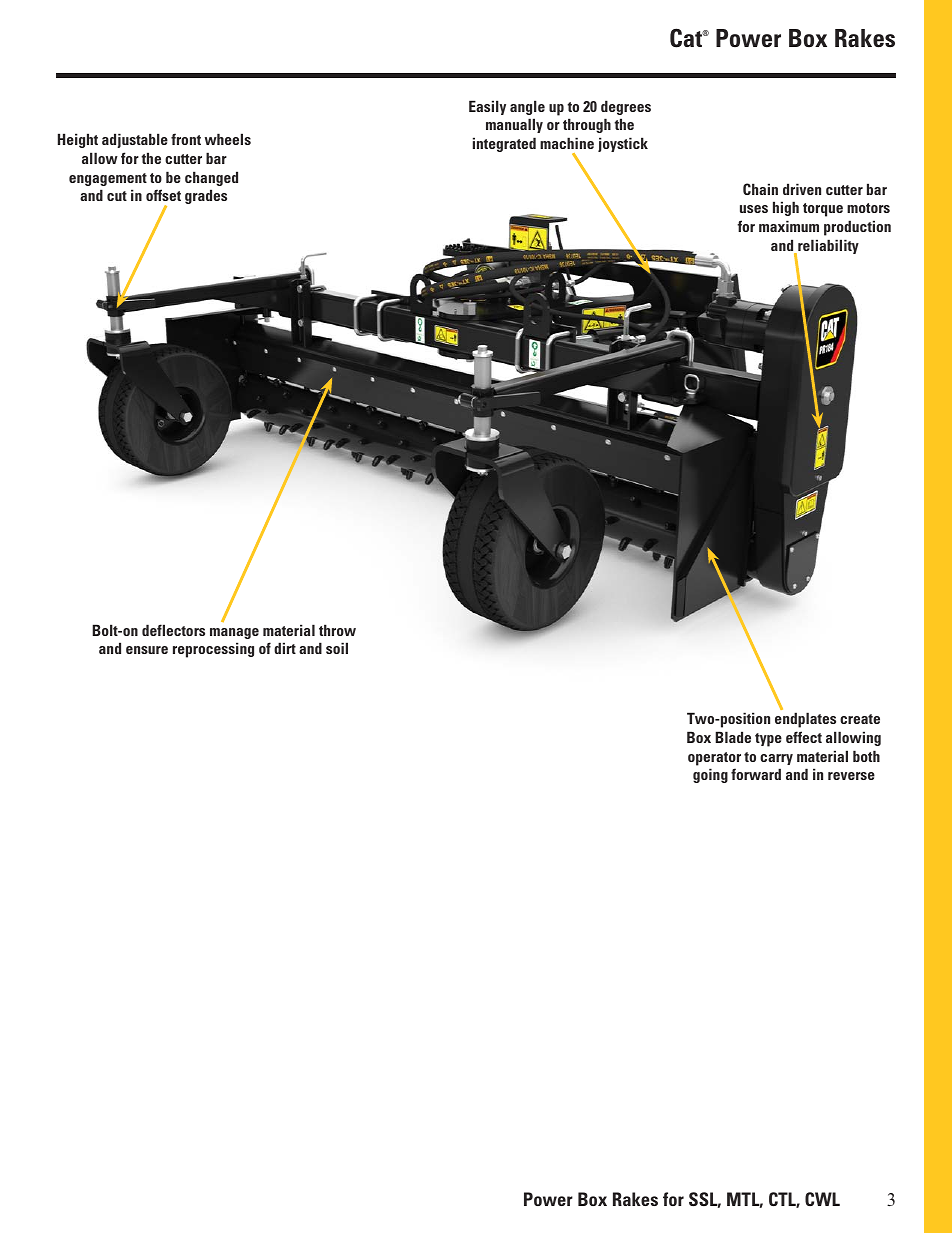 The height and width of the page is (1233, 952). Describe the element at coordinates (206, 196) in the page. I see `grades` at that location.
